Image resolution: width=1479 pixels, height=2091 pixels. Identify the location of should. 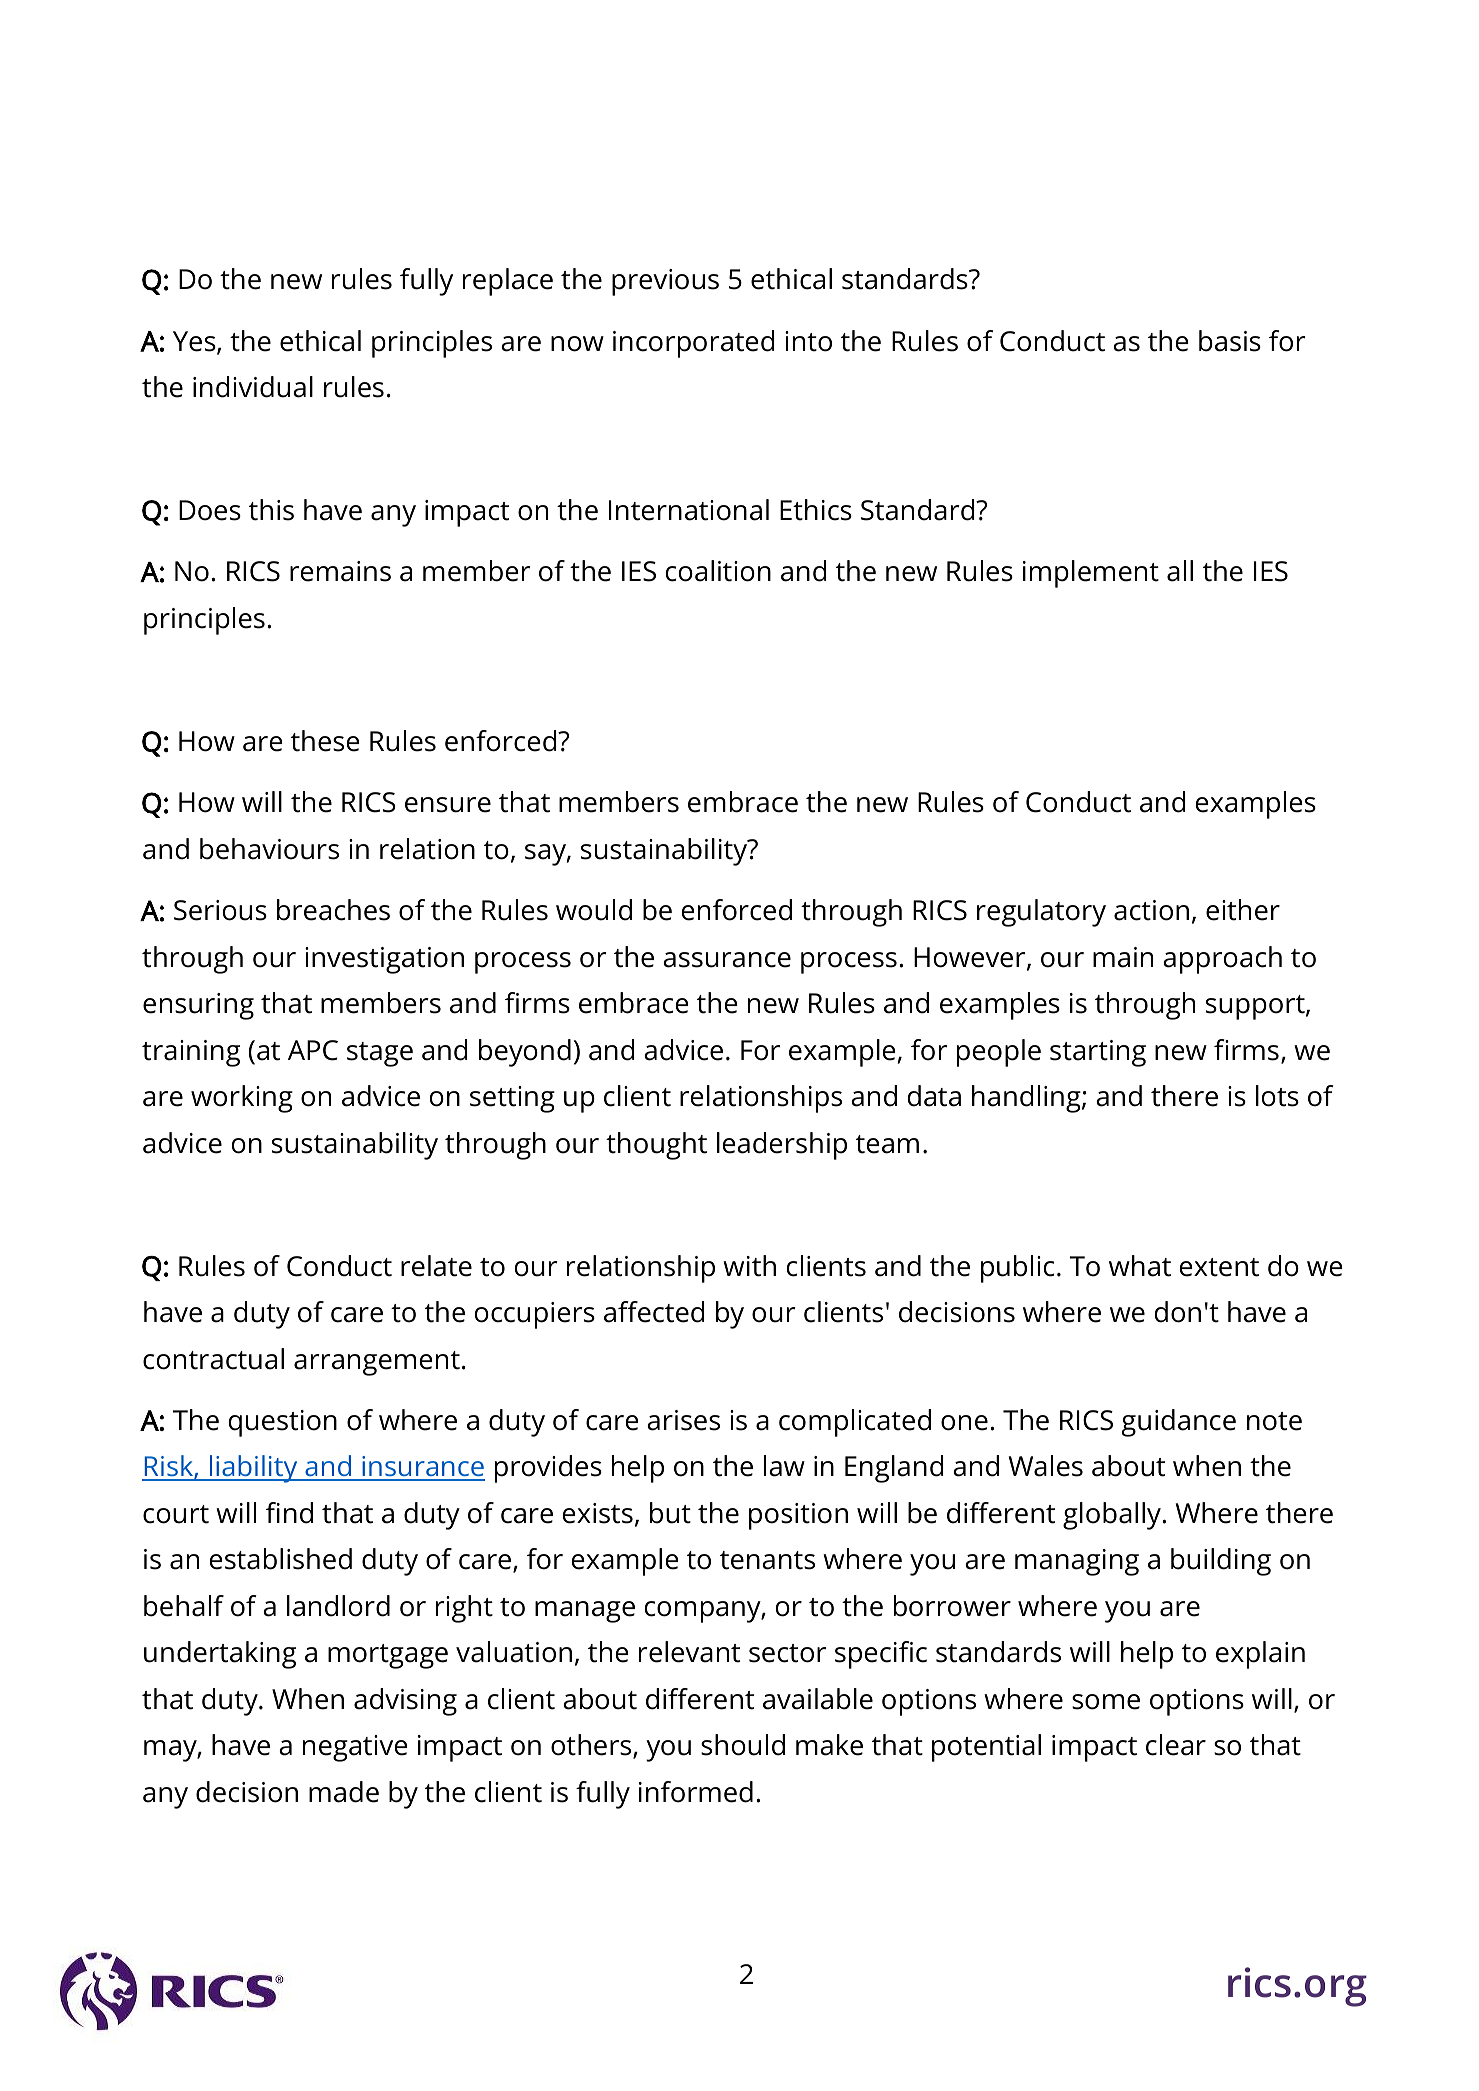
(743, 1745).
